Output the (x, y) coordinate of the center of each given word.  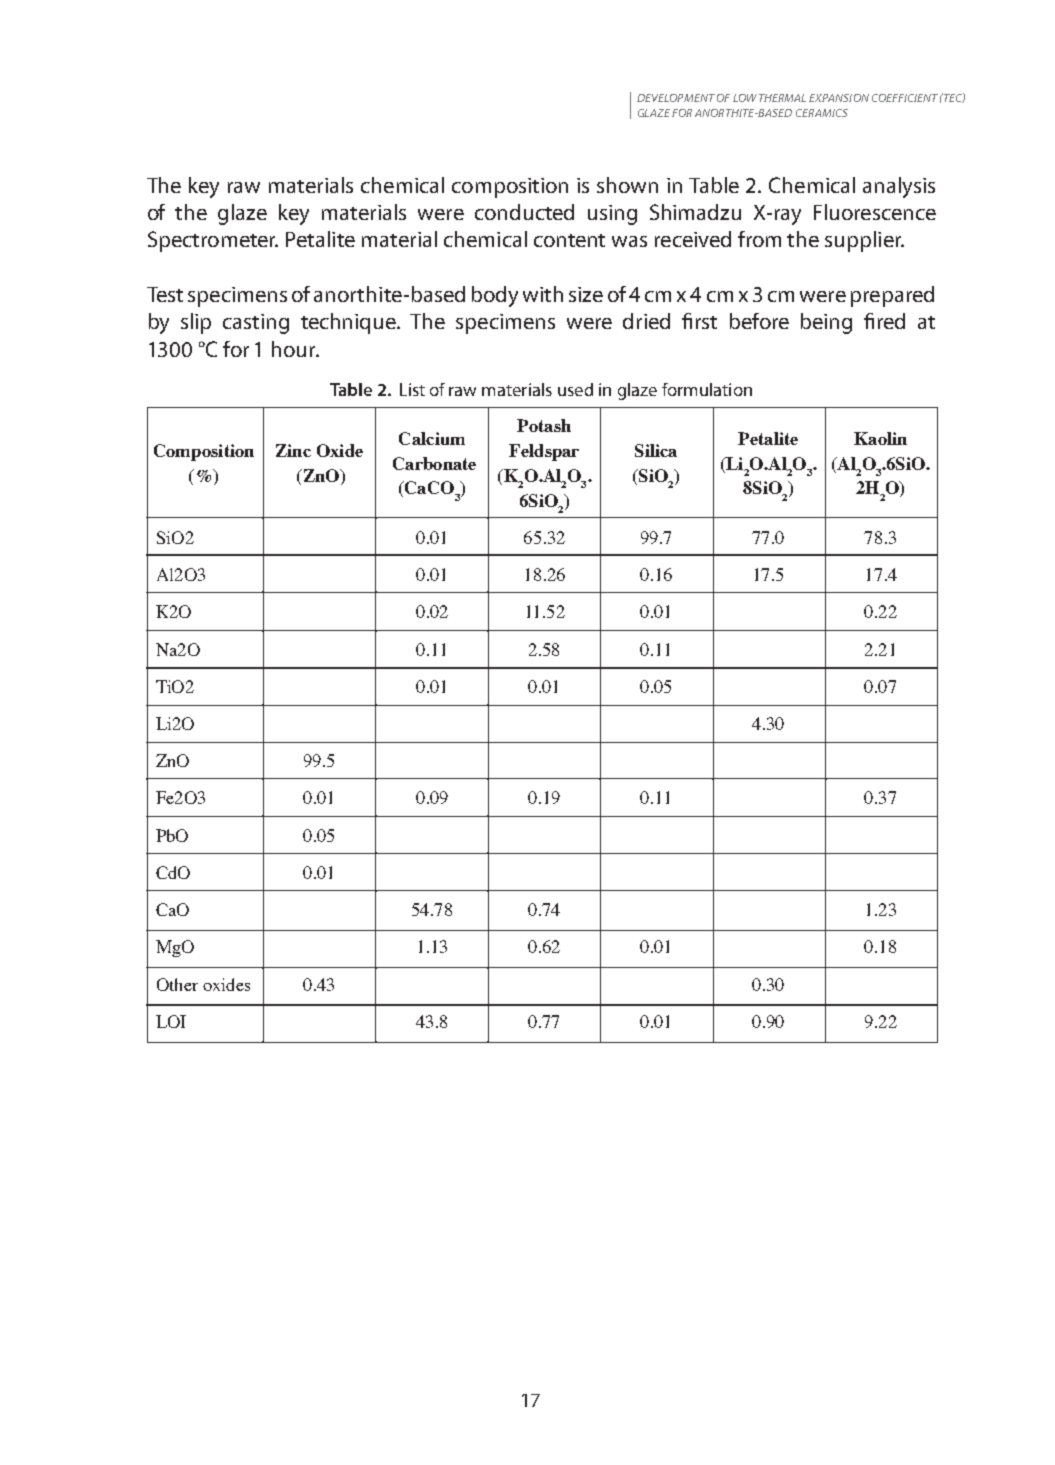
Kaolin (880, 438)
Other (177, 984)
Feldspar (544, 452)
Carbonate (434, 463)
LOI (171, 1021)
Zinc (293, 450)
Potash (544, 425)
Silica (656, 450)
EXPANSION (839, 98)
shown (627, 185)
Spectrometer (213, 241)
